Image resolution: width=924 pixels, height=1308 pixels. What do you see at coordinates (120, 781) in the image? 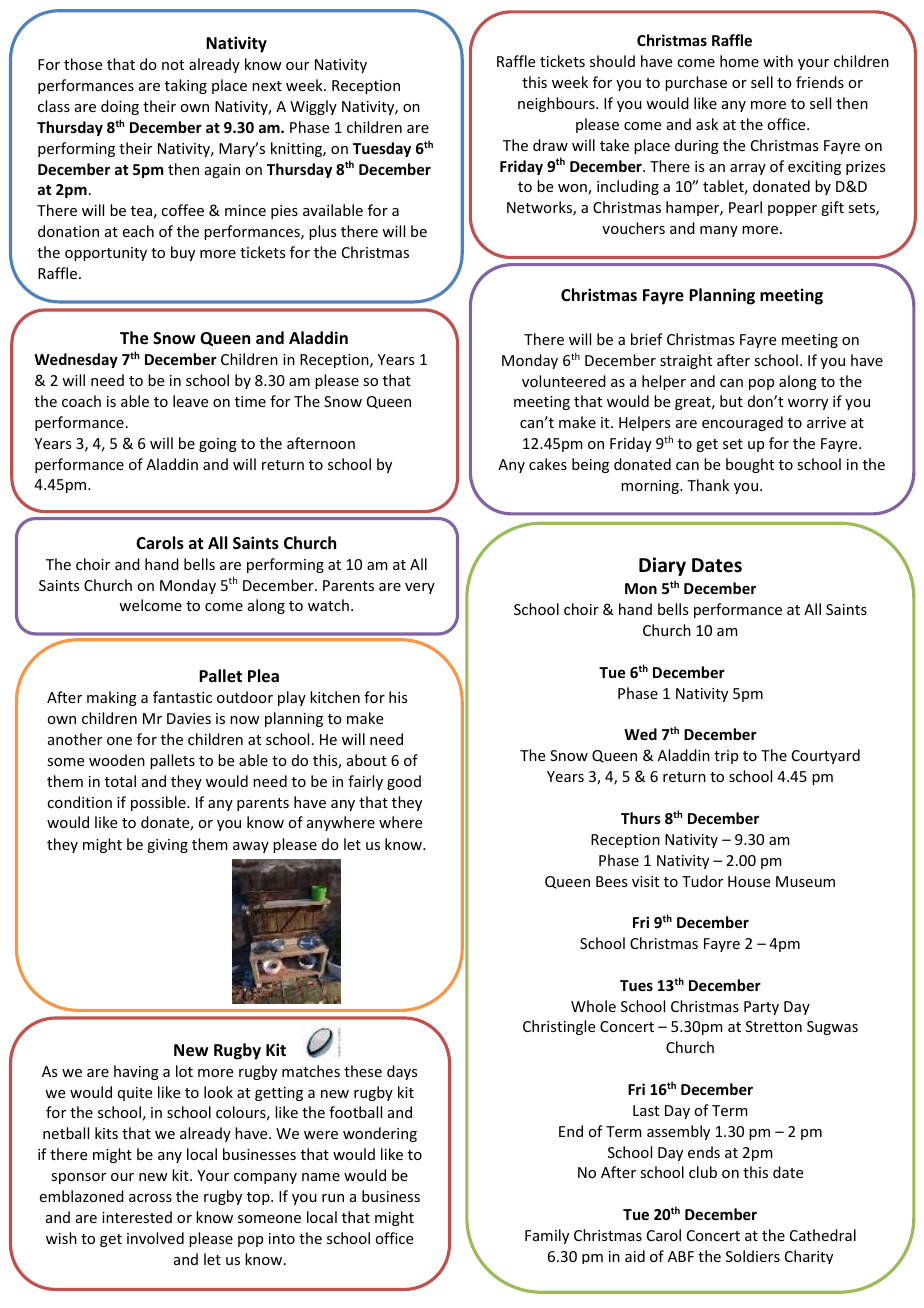
I see `total` at bounding box center [120, 781].
